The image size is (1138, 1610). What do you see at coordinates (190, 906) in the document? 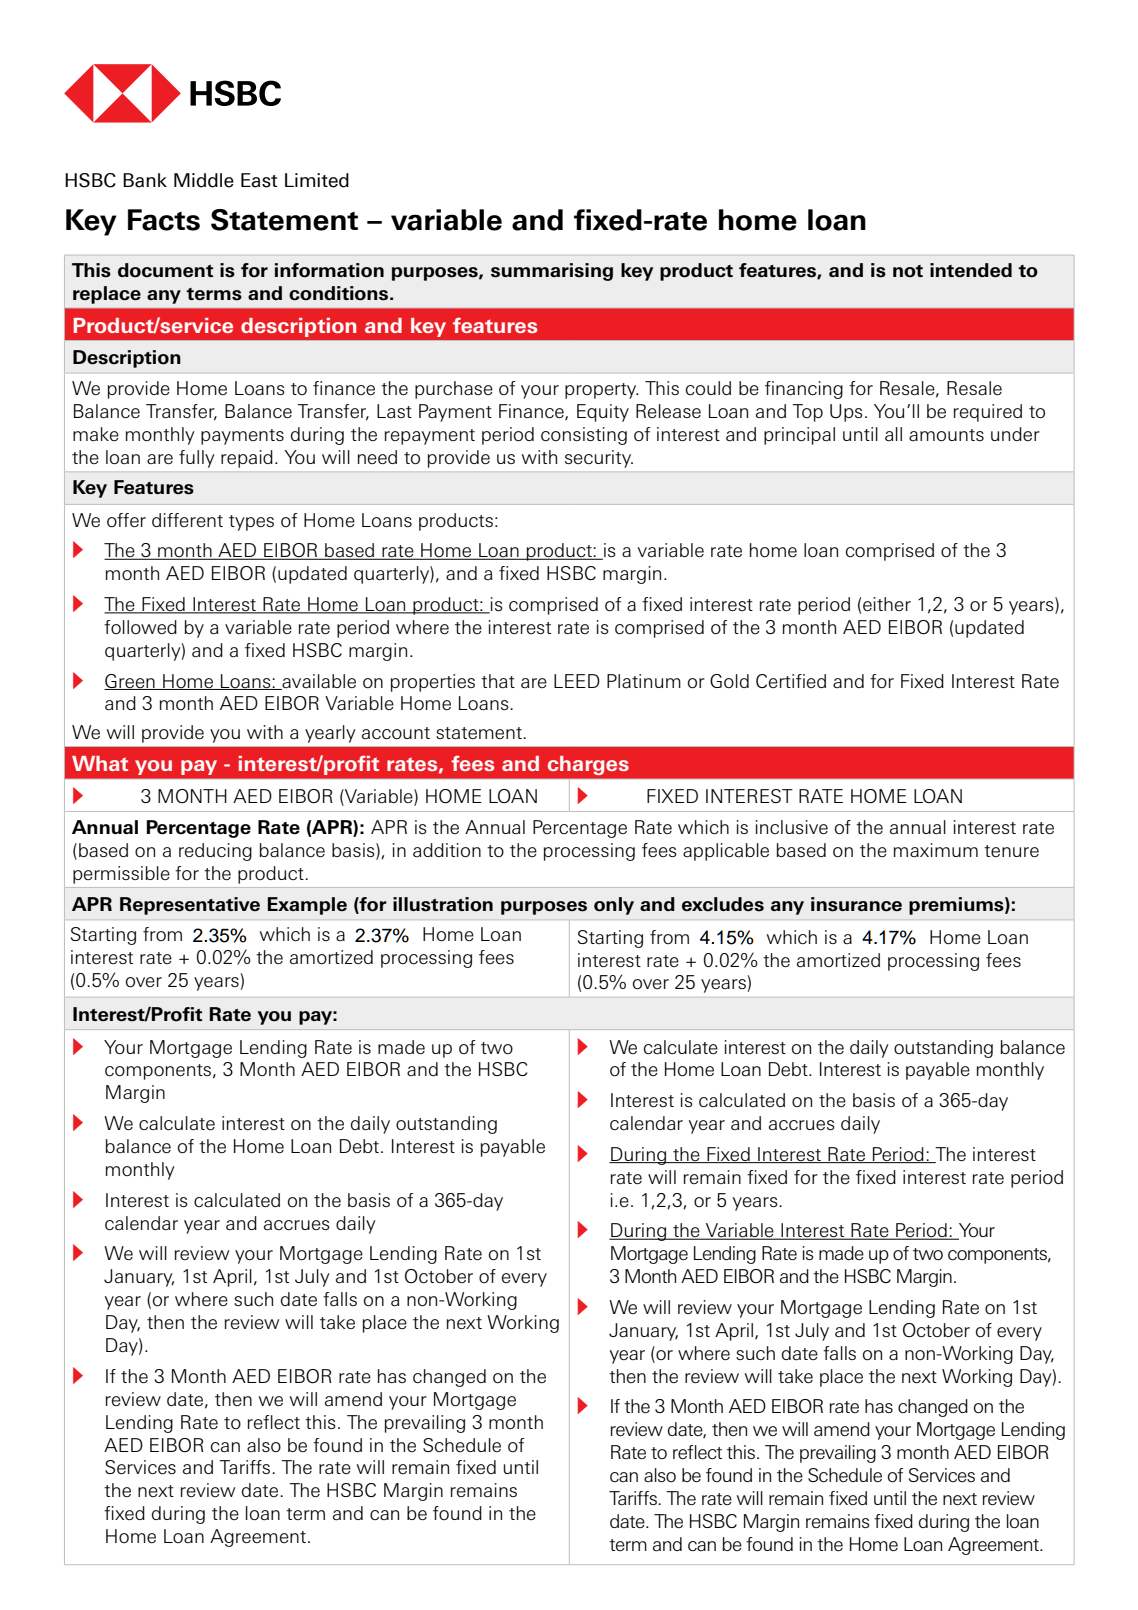
I see `Representative` at bounding box center [190, 906].
